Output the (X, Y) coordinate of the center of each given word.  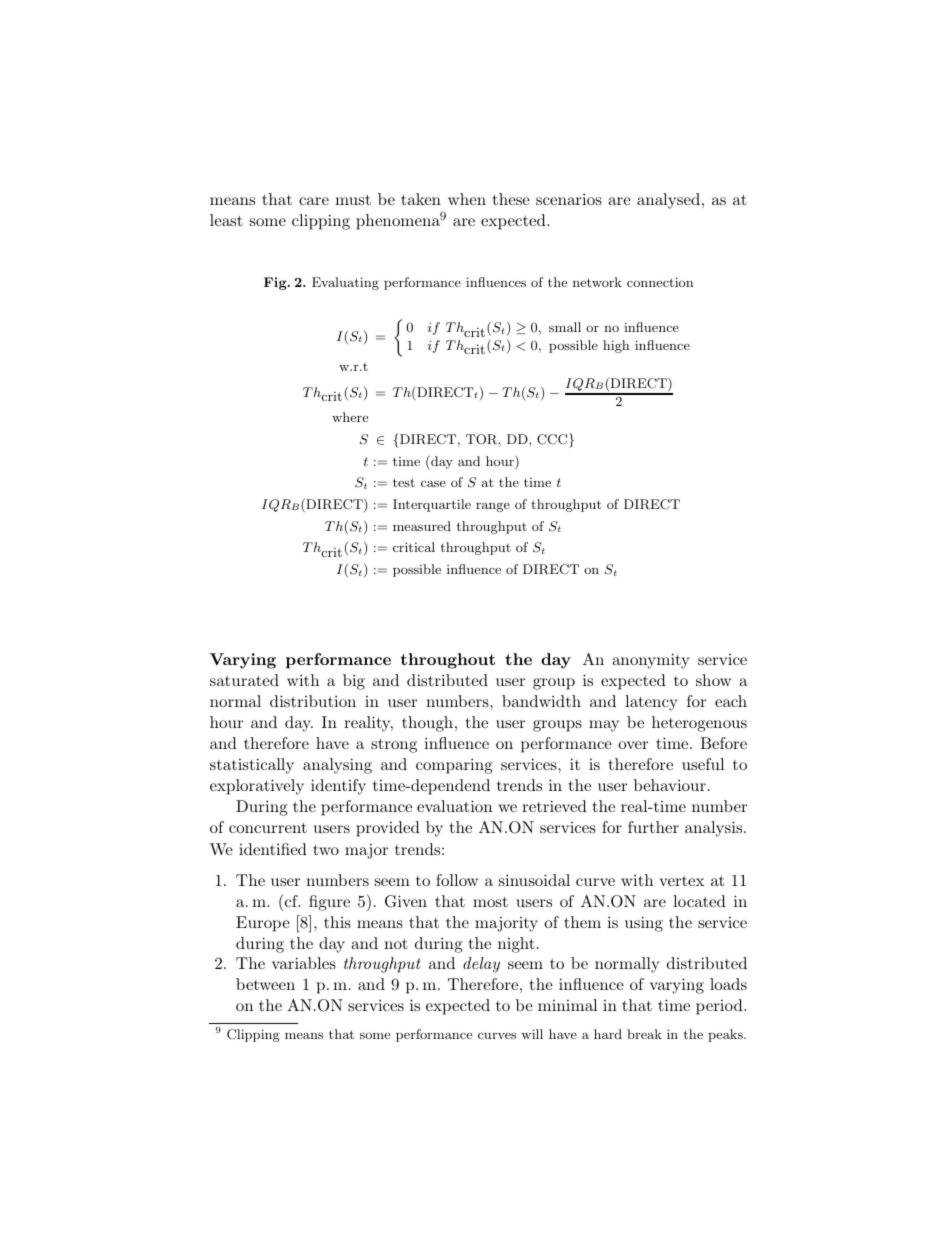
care (314, 201)
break (644, 1034)
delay (481, 965)
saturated (244, 680)
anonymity (651, 661)
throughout (448, 661)
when (467, 199)
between (265, 984)
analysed (668, 201)
